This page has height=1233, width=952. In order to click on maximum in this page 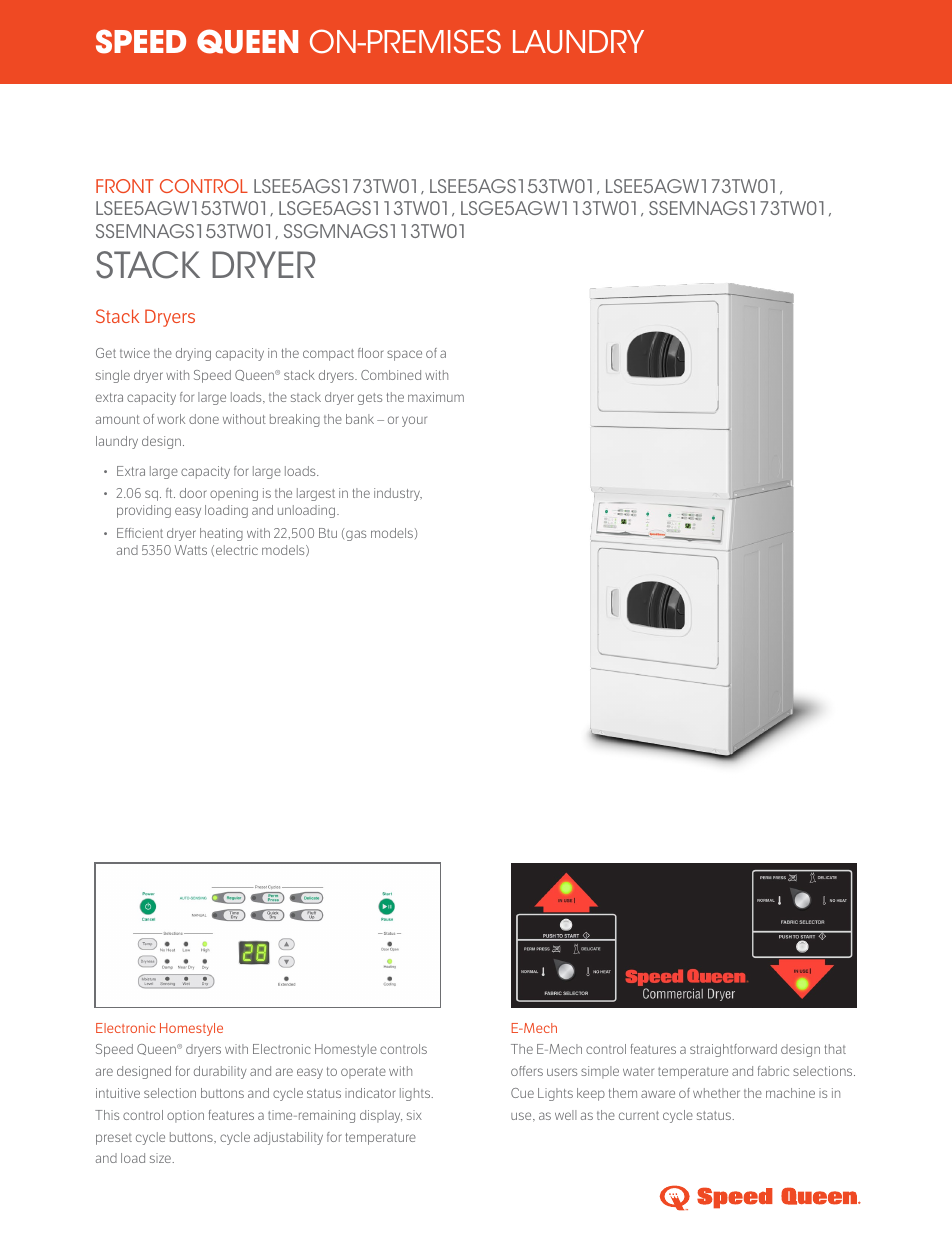, I will do `click(436, 397)`.
